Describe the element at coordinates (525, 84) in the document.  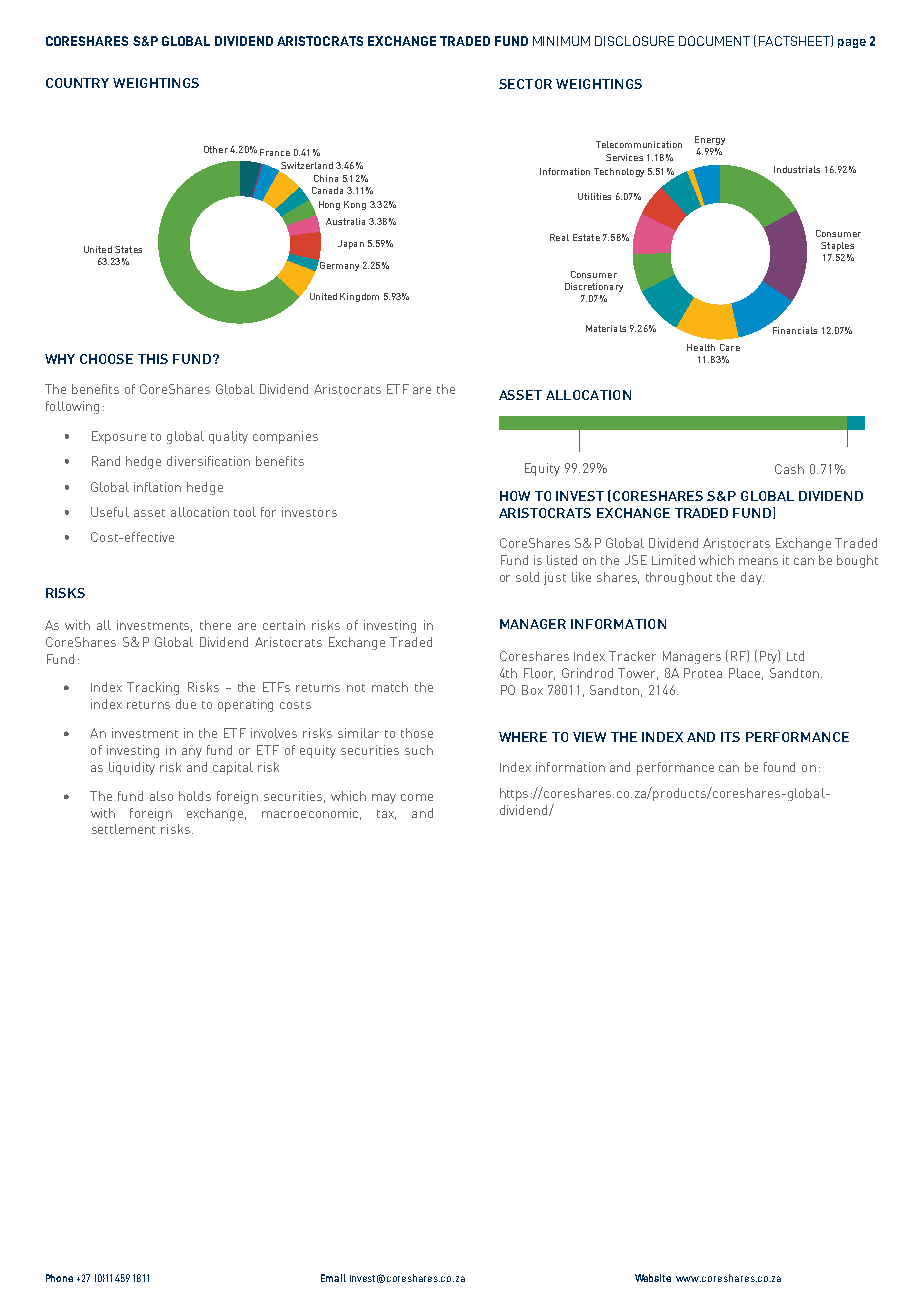
I see `SECTOR` at that location.
